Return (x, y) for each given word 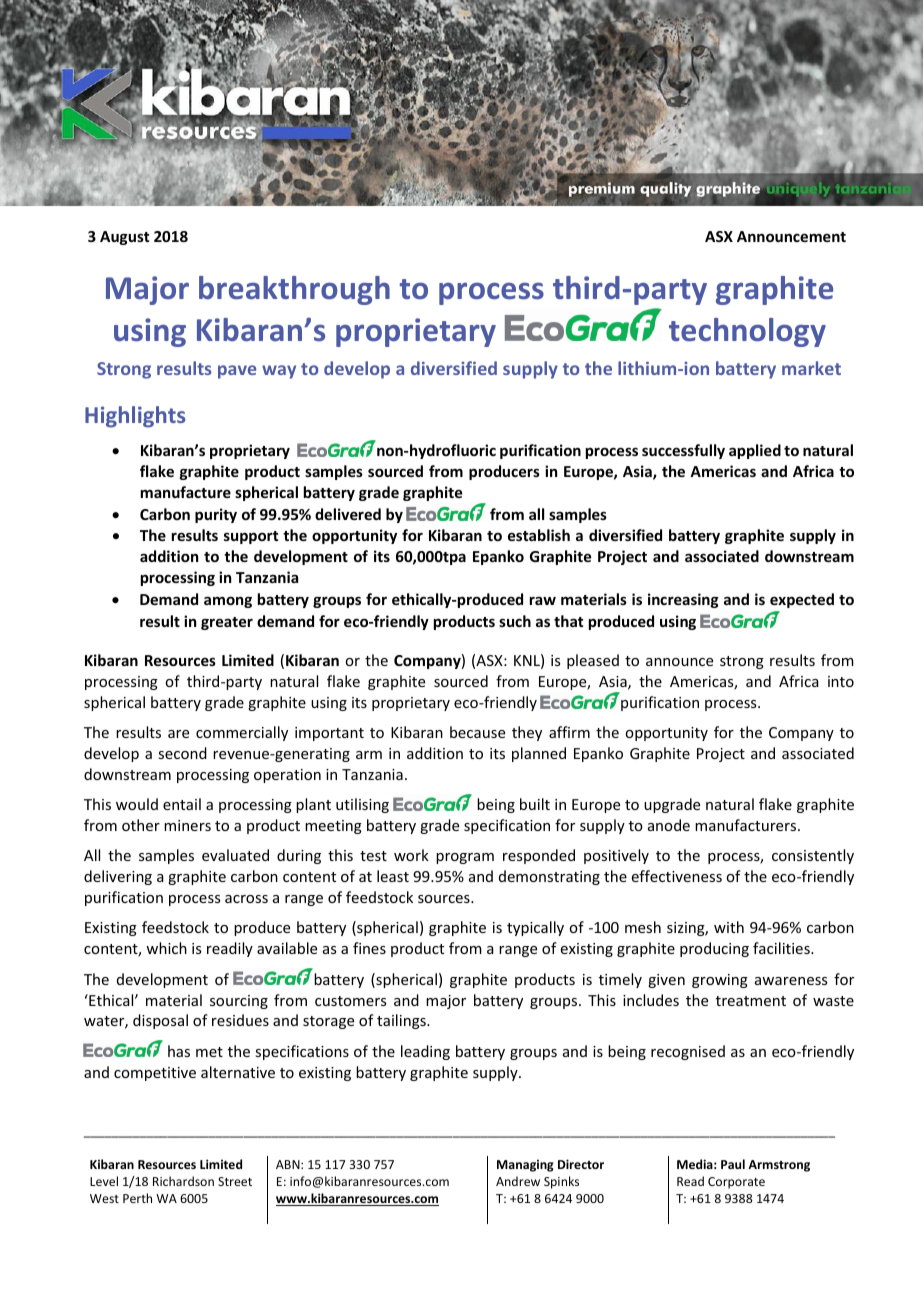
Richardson (183, 1181)
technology (747, 332)
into (841, 681)
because (477, 732)
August (124, 238)
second (182, 753)
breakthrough (294, 290)
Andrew (518, 1181)
